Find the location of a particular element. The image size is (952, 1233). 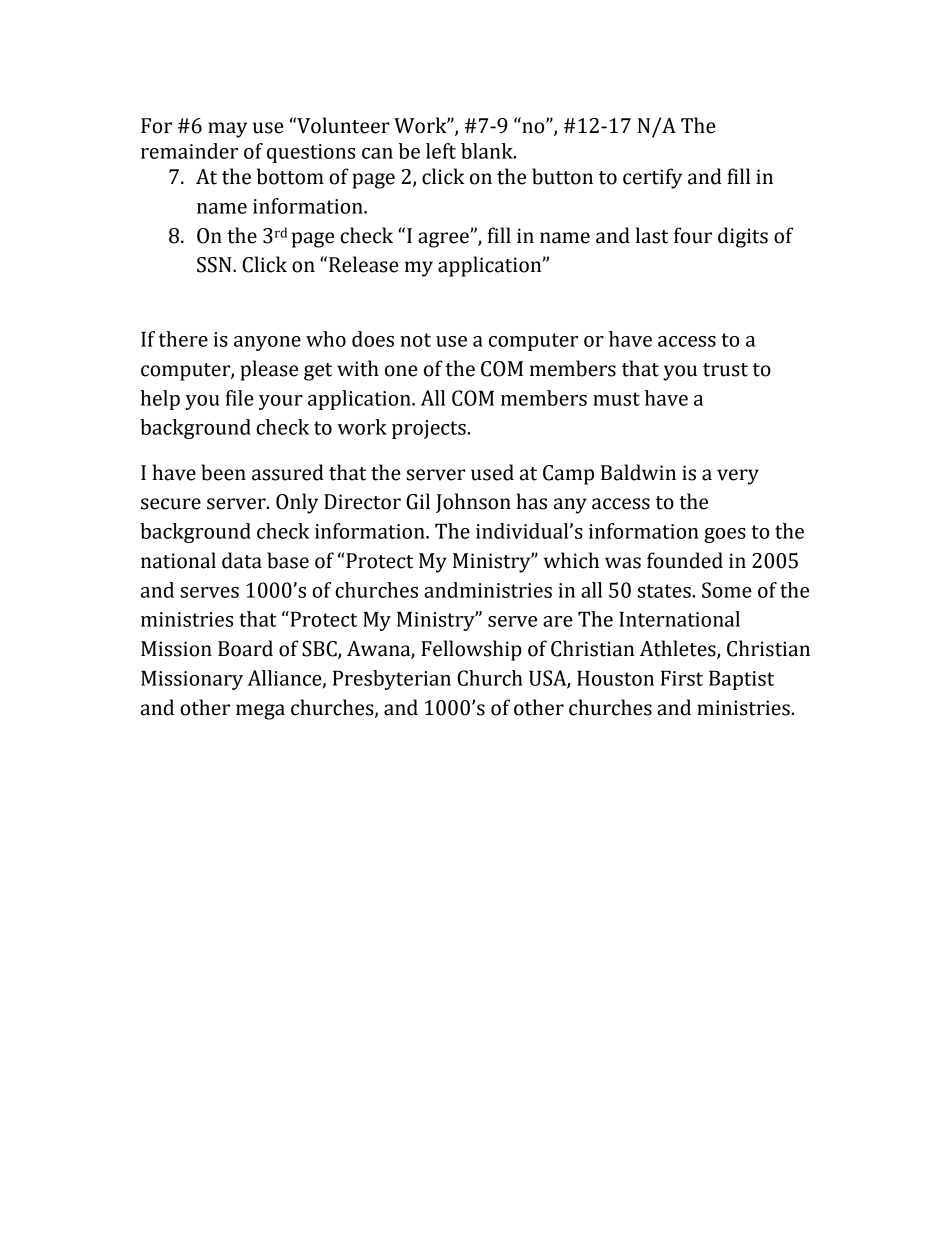

left is located at coordinates (441, 151).
